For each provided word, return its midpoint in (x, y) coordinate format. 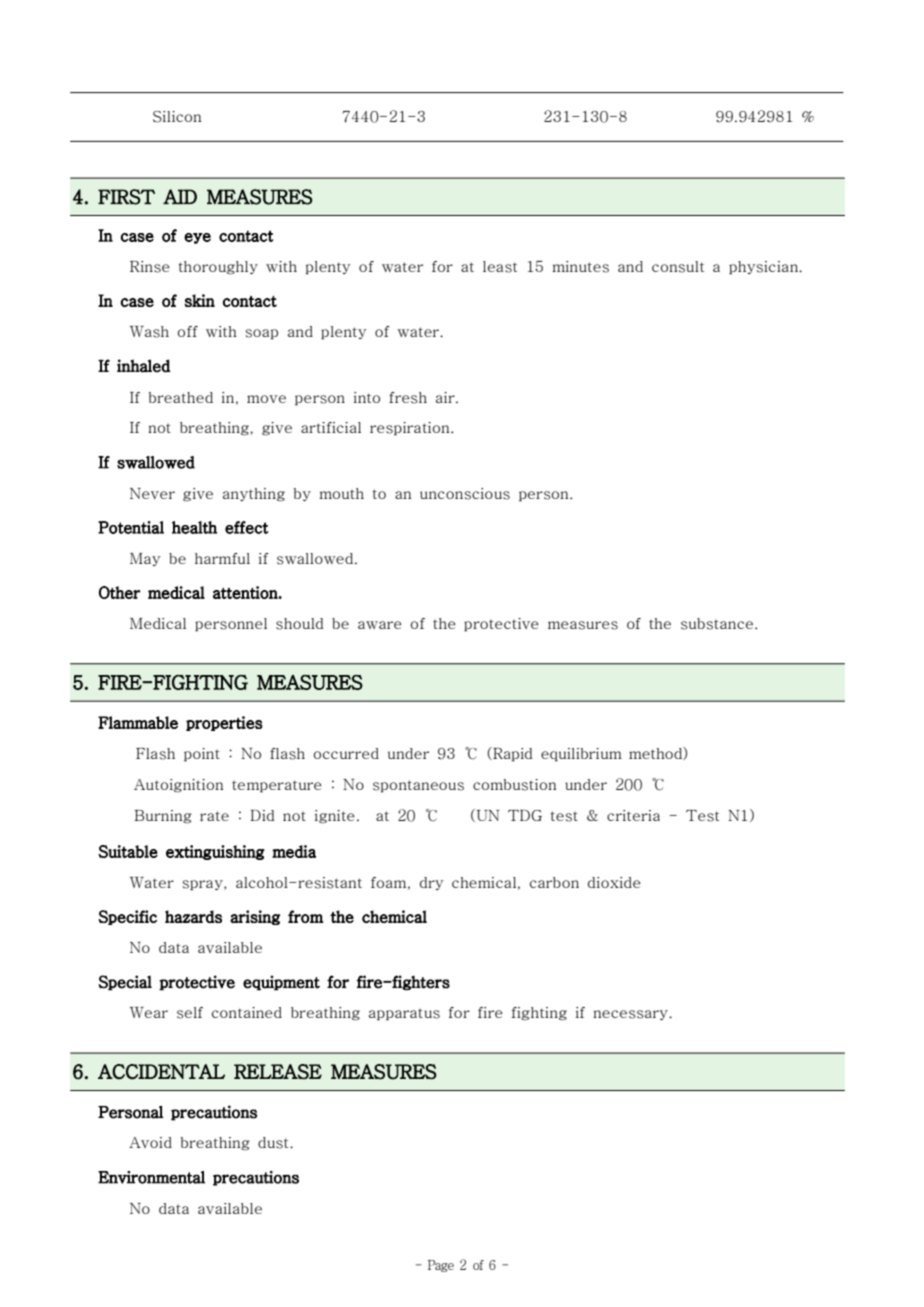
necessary (632, 1015)
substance (718, 624)
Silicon (177, 117)
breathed (181, 397)
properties (224, 723)
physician (764, 268)
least (500, 267)
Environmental (151, 1177)
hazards (193, 916)
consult (678, 267)
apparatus (404, 1014)
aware (380, 625)
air (446, 397)
